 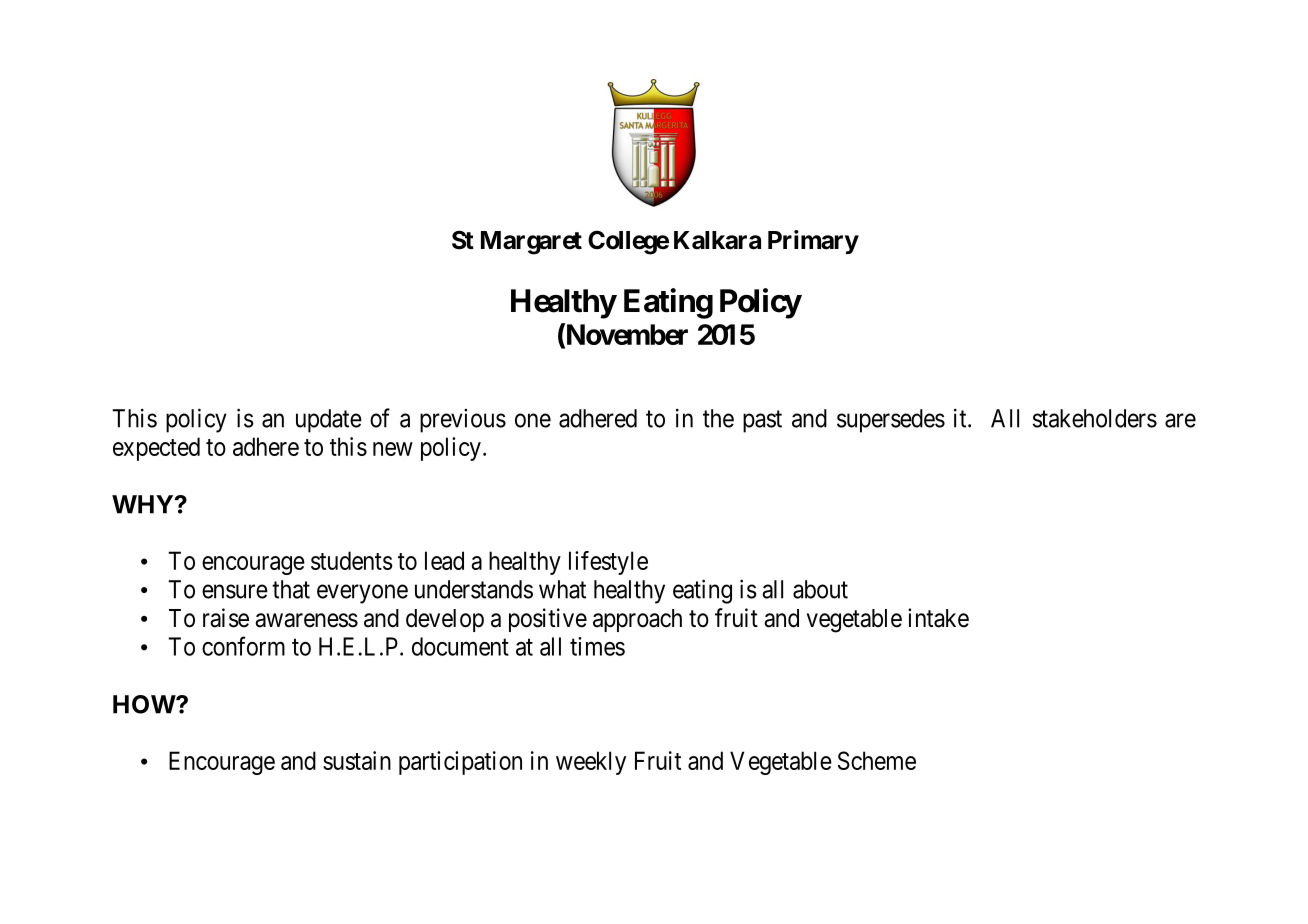 I want to click on stakeholders, so click(x=1095, y=418).
